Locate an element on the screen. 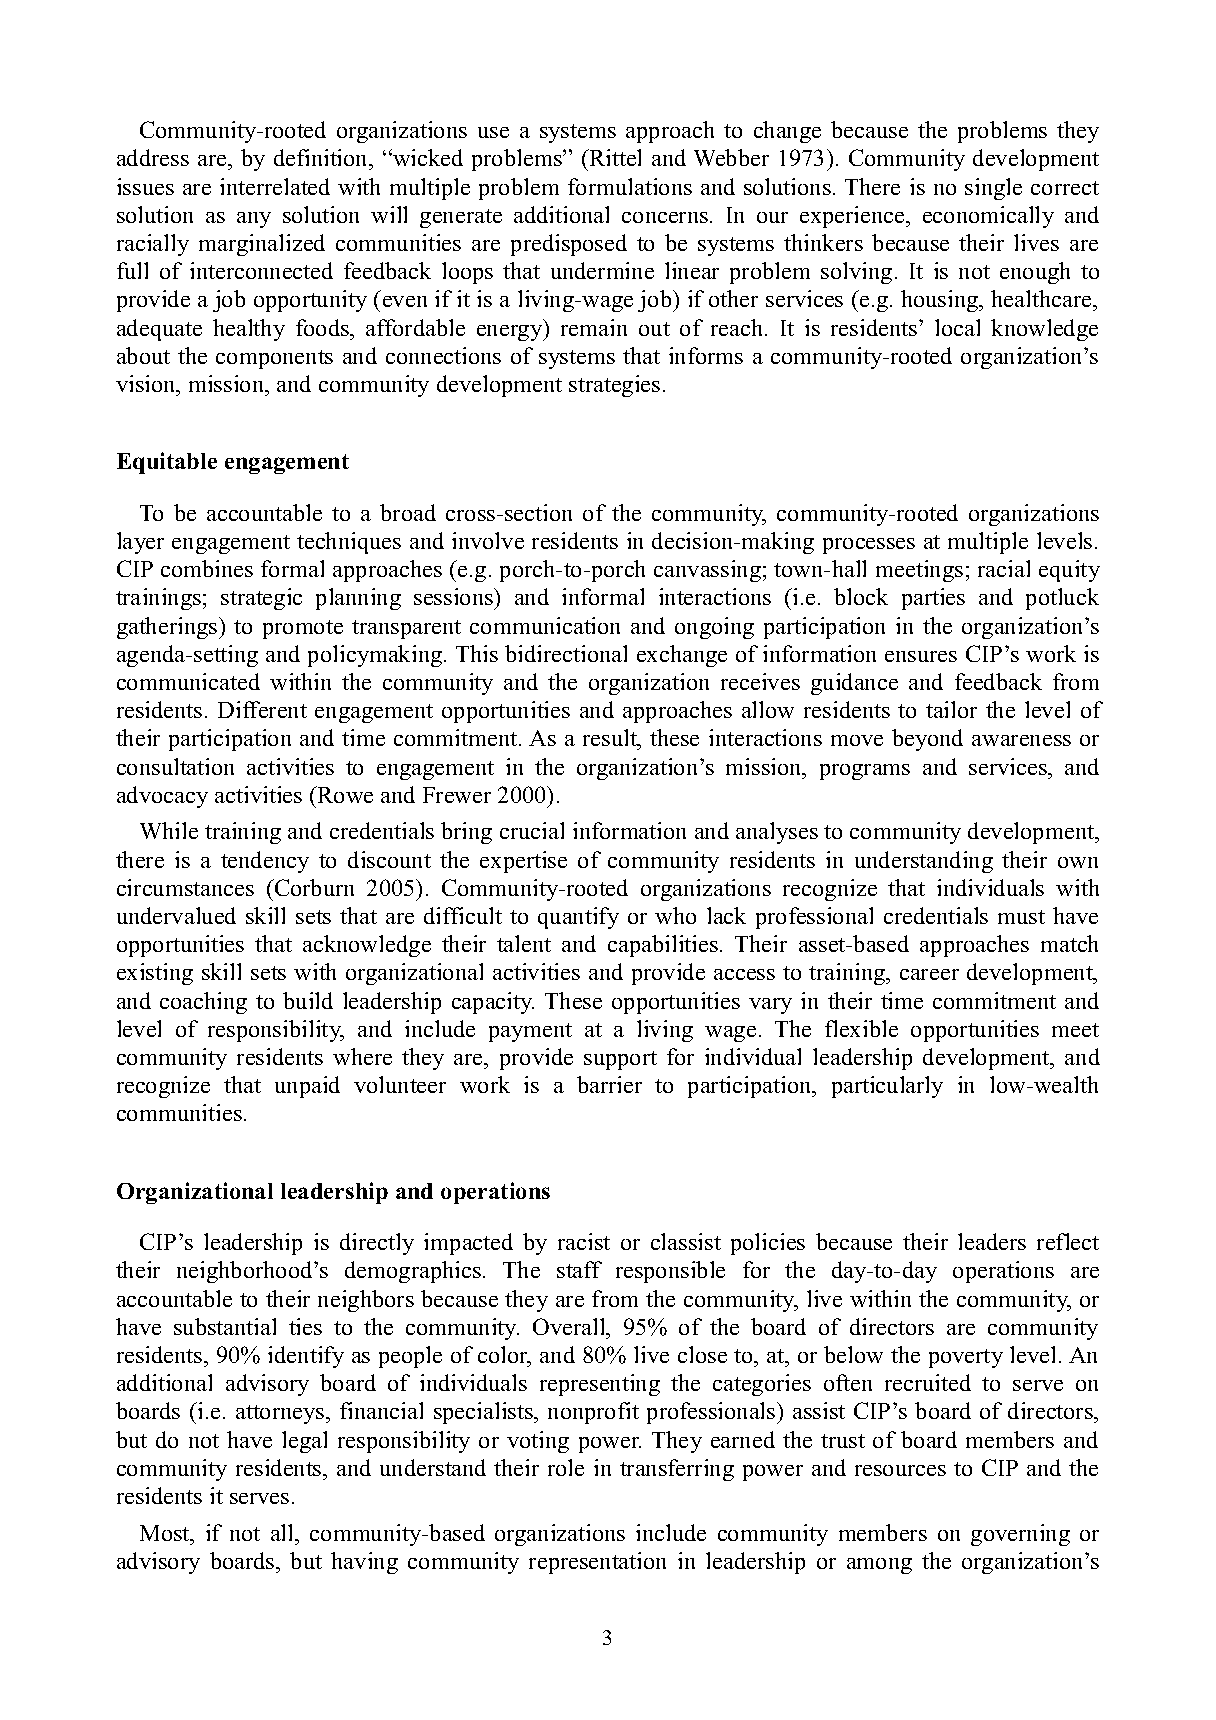  racist is located at coordinates (584, 1241).
